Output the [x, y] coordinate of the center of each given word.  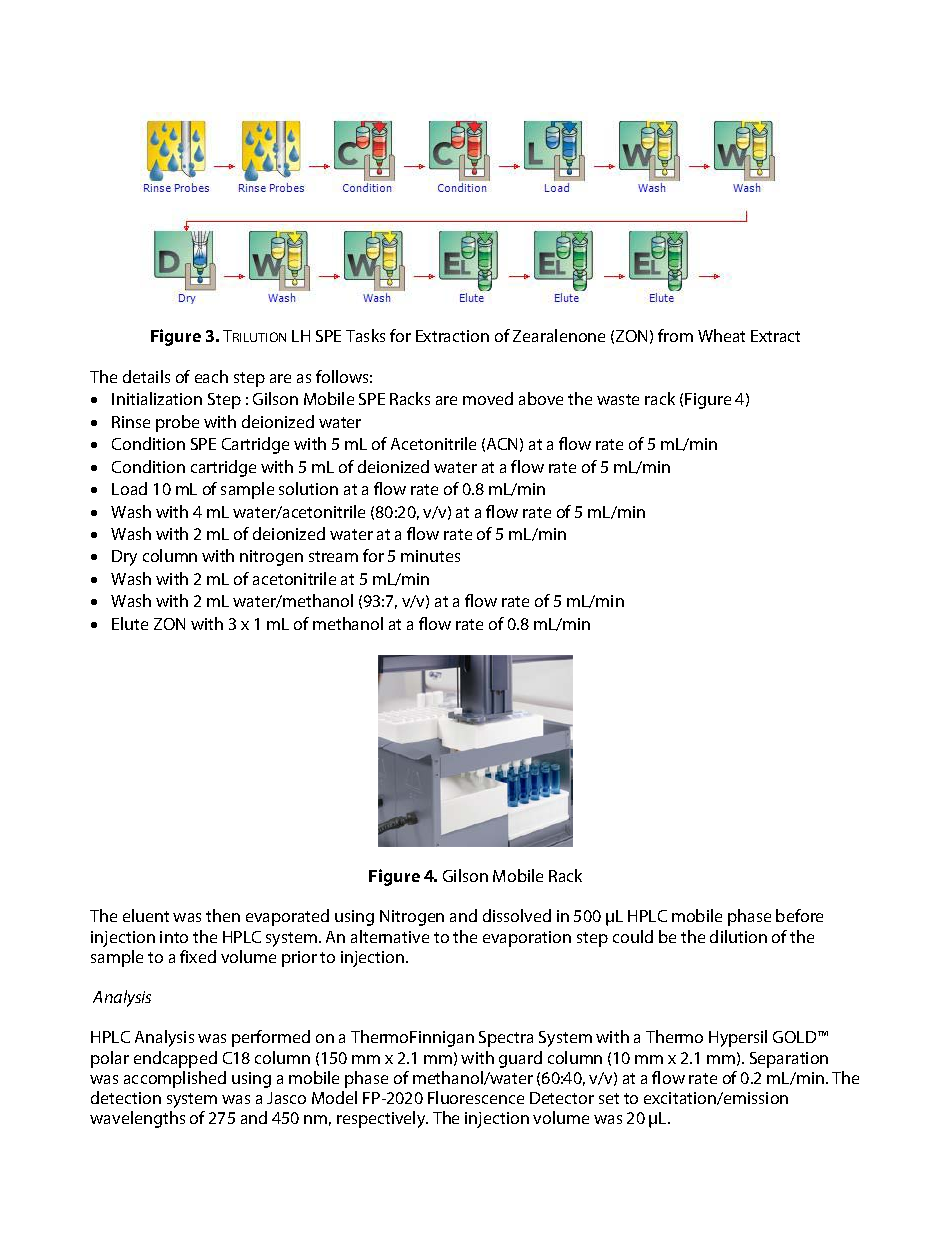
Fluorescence [476, 1097]
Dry [124, 558]
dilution [738, 936]
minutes [430, 556]
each [211, 376]
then [223, 915]
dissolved [517, 915]
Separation [789, 1060]
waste [618, 399]
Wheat [721, 335]
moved [488, 398]
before [799, 915]
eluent [146, 915]
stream [333, 556]
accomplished [175, 1079]
